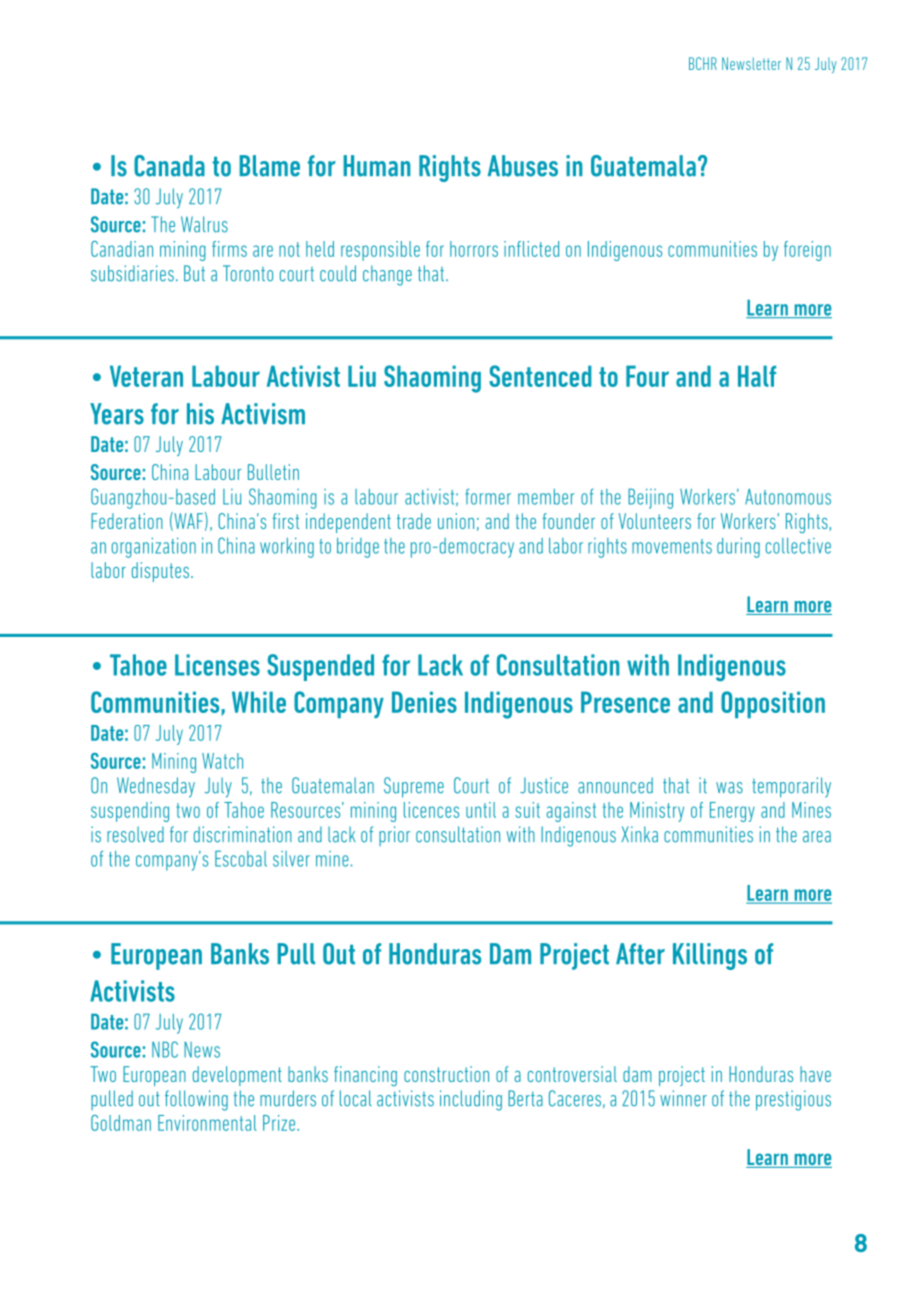 This document has width=924, height=1308. Describe the element at coordinates (196, 1100) in the document. I see `following` at that location.
